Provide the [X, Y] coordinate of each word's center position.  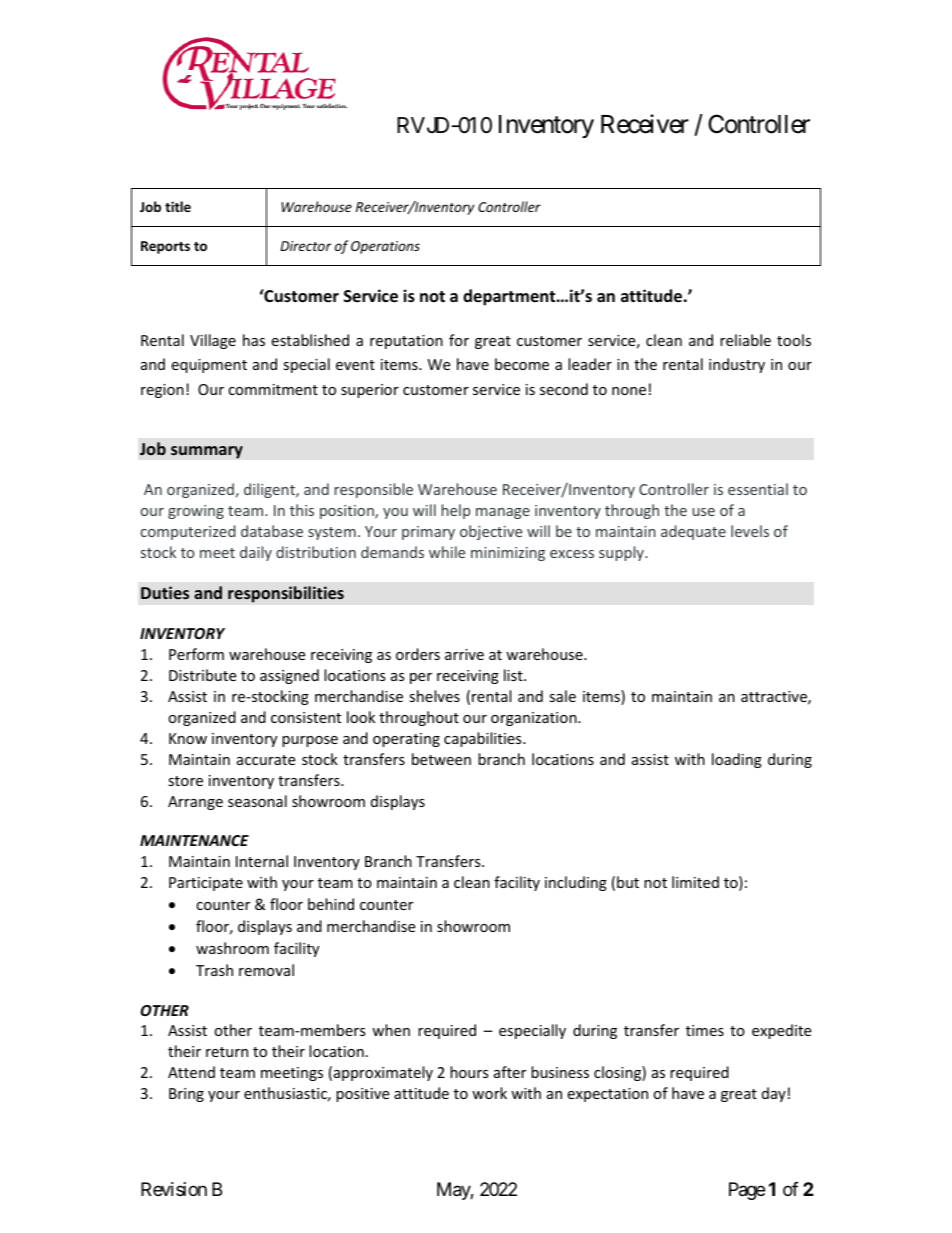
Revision [174, 1189]
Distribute [202, 675]
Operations [385, 247]
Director [305, 246]
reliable [745, 340]
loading [737, 760]
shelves [434, 696]
